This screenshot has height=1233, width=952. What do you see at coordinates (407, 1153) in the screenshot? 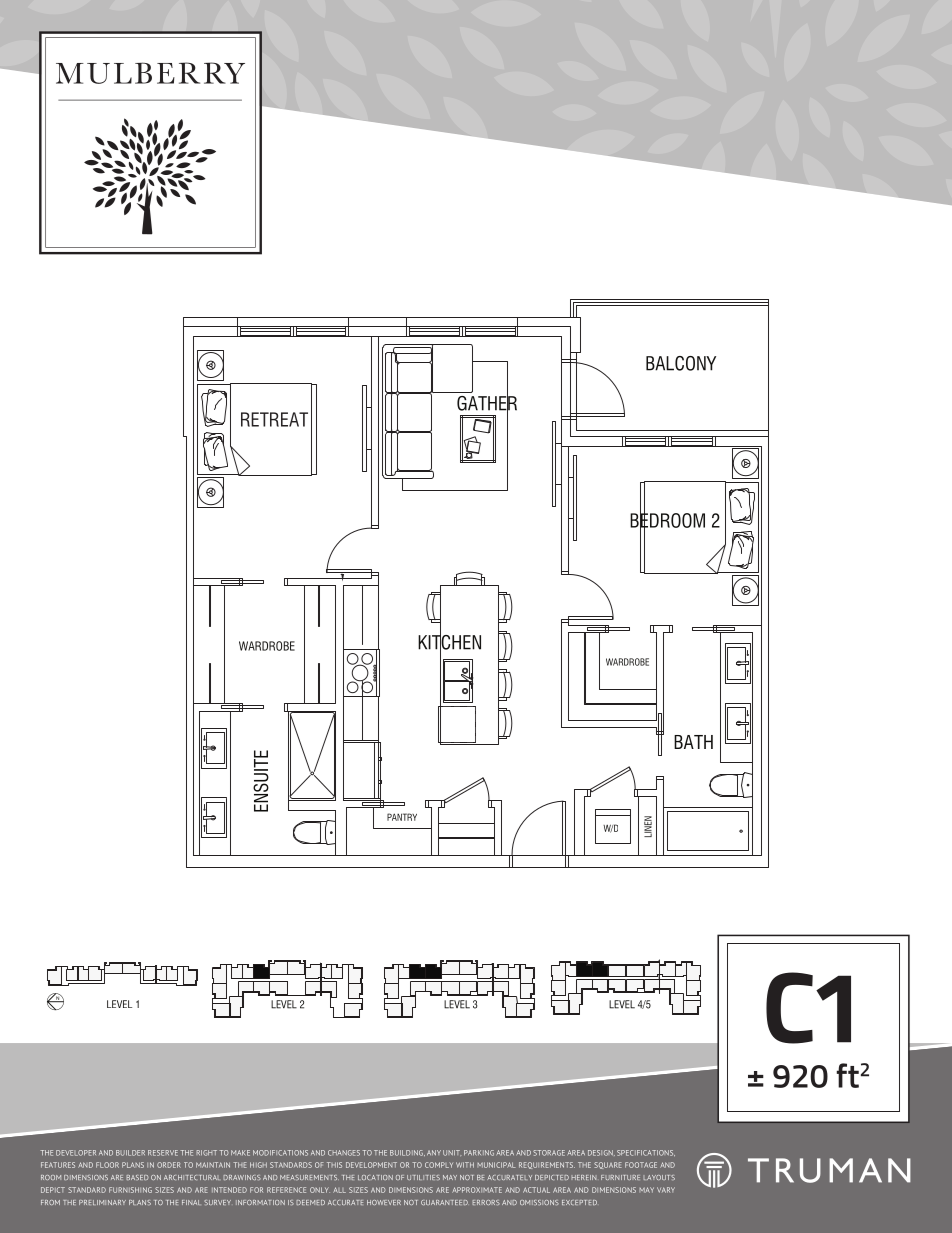
I see `BUILDING` at bounding box center [407, 1153].
